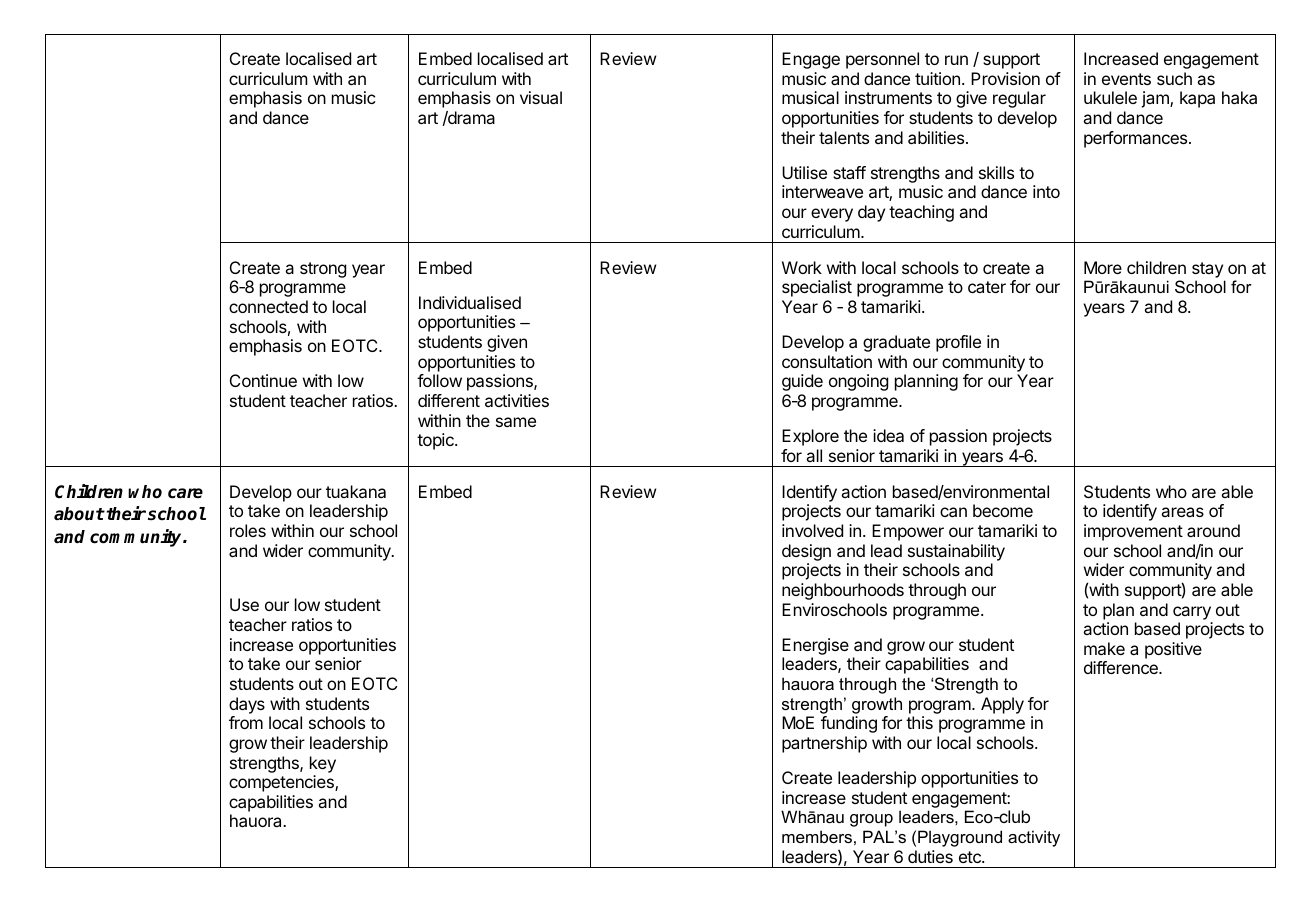 This screenshot has height=924, width=1308. What do you see at coordinates (516, 422) in the screenshot?
I see `same` at bounding box center [516, 422].
